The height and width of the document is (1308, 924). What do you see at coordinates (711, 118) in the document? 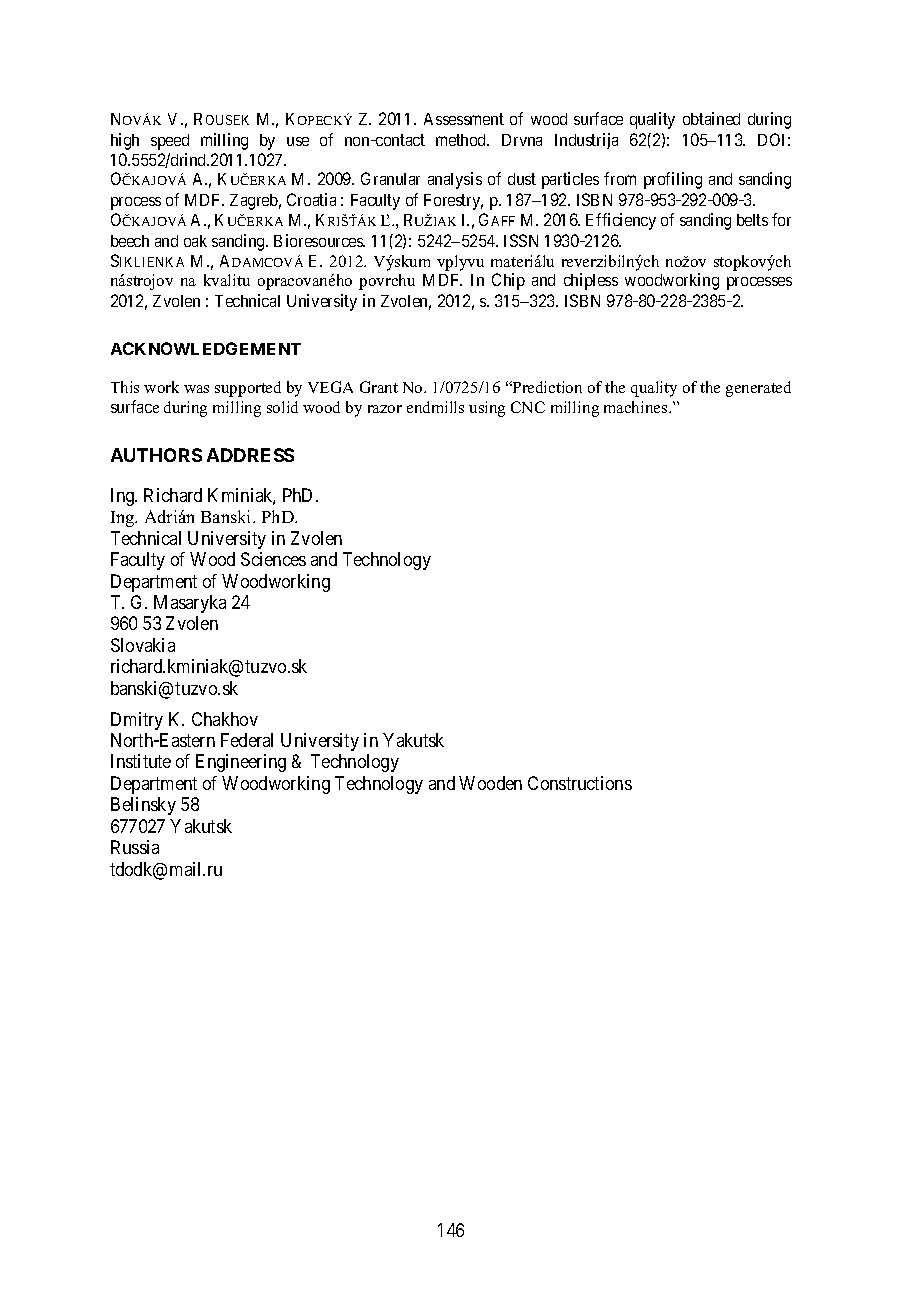
I see `obtained` at bounding box center [711, 118].
